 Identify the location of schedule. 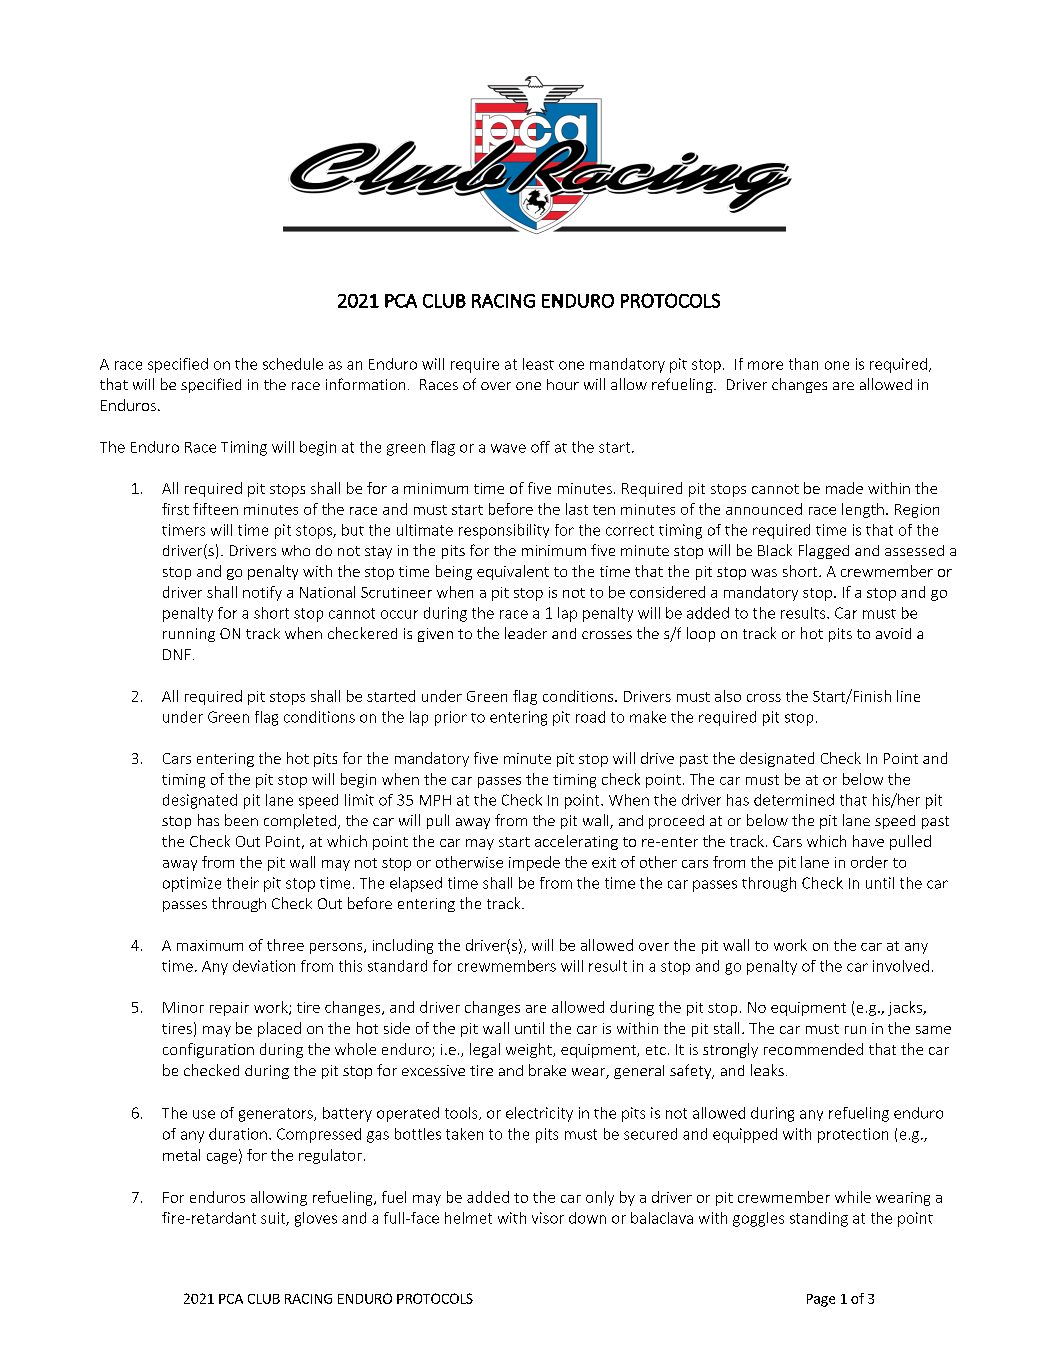
(293, 364).
